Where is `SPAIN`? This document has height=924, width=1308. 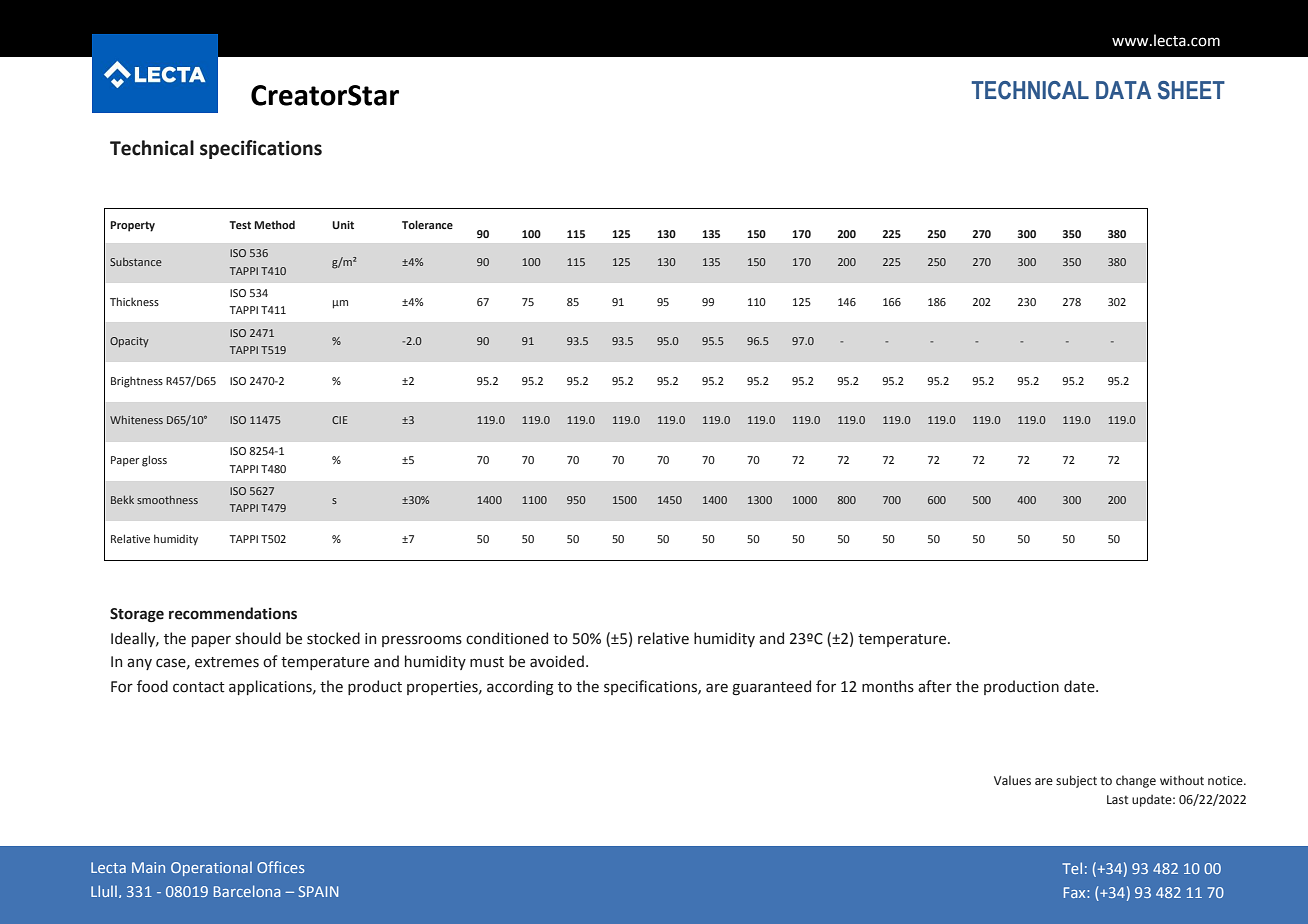
SPAIN is located at coordinates (318, 891).
